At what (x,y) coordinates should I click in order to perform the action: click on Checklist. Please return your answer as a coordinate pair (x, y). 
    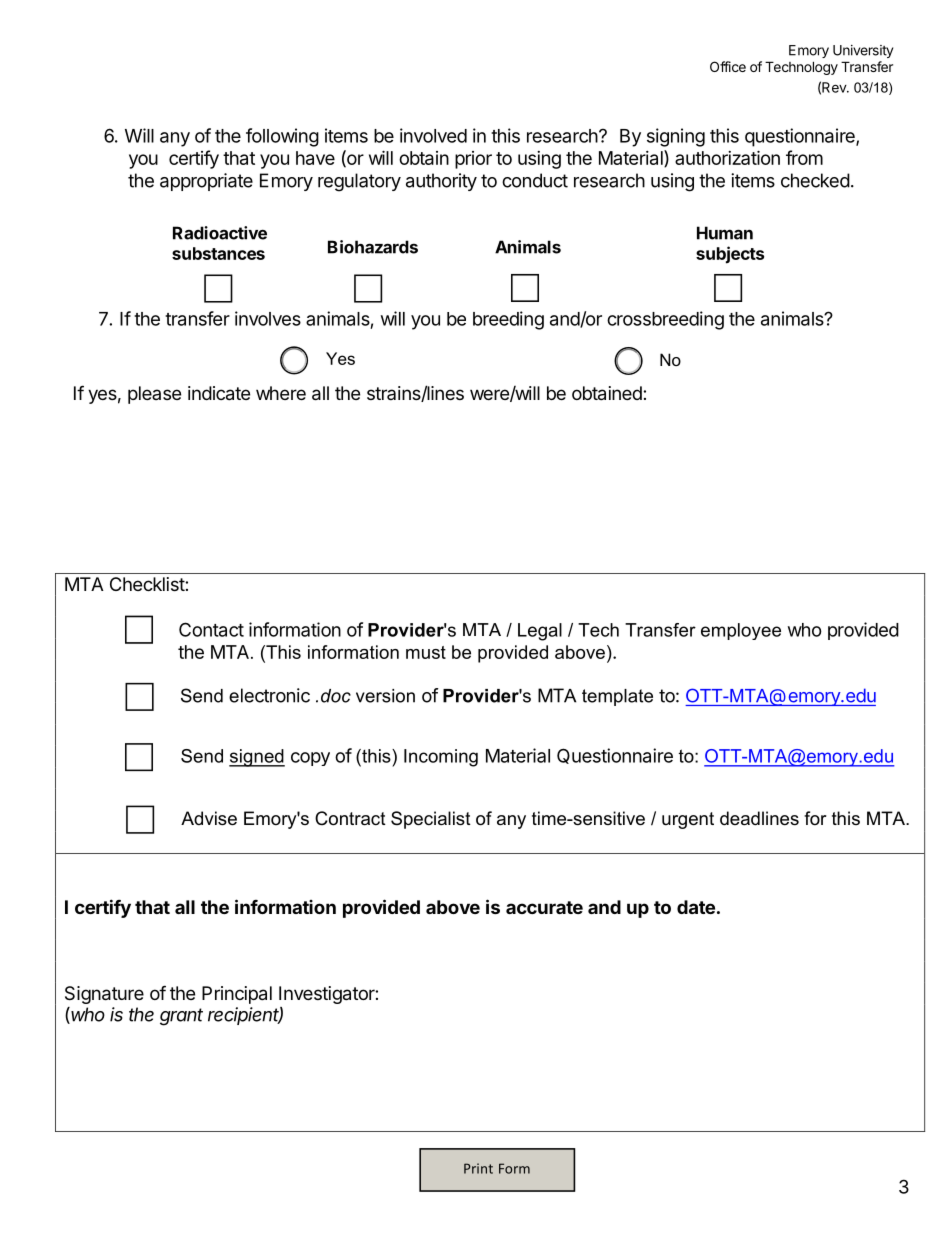
    Looking at the image, I should click on (148, 584).
